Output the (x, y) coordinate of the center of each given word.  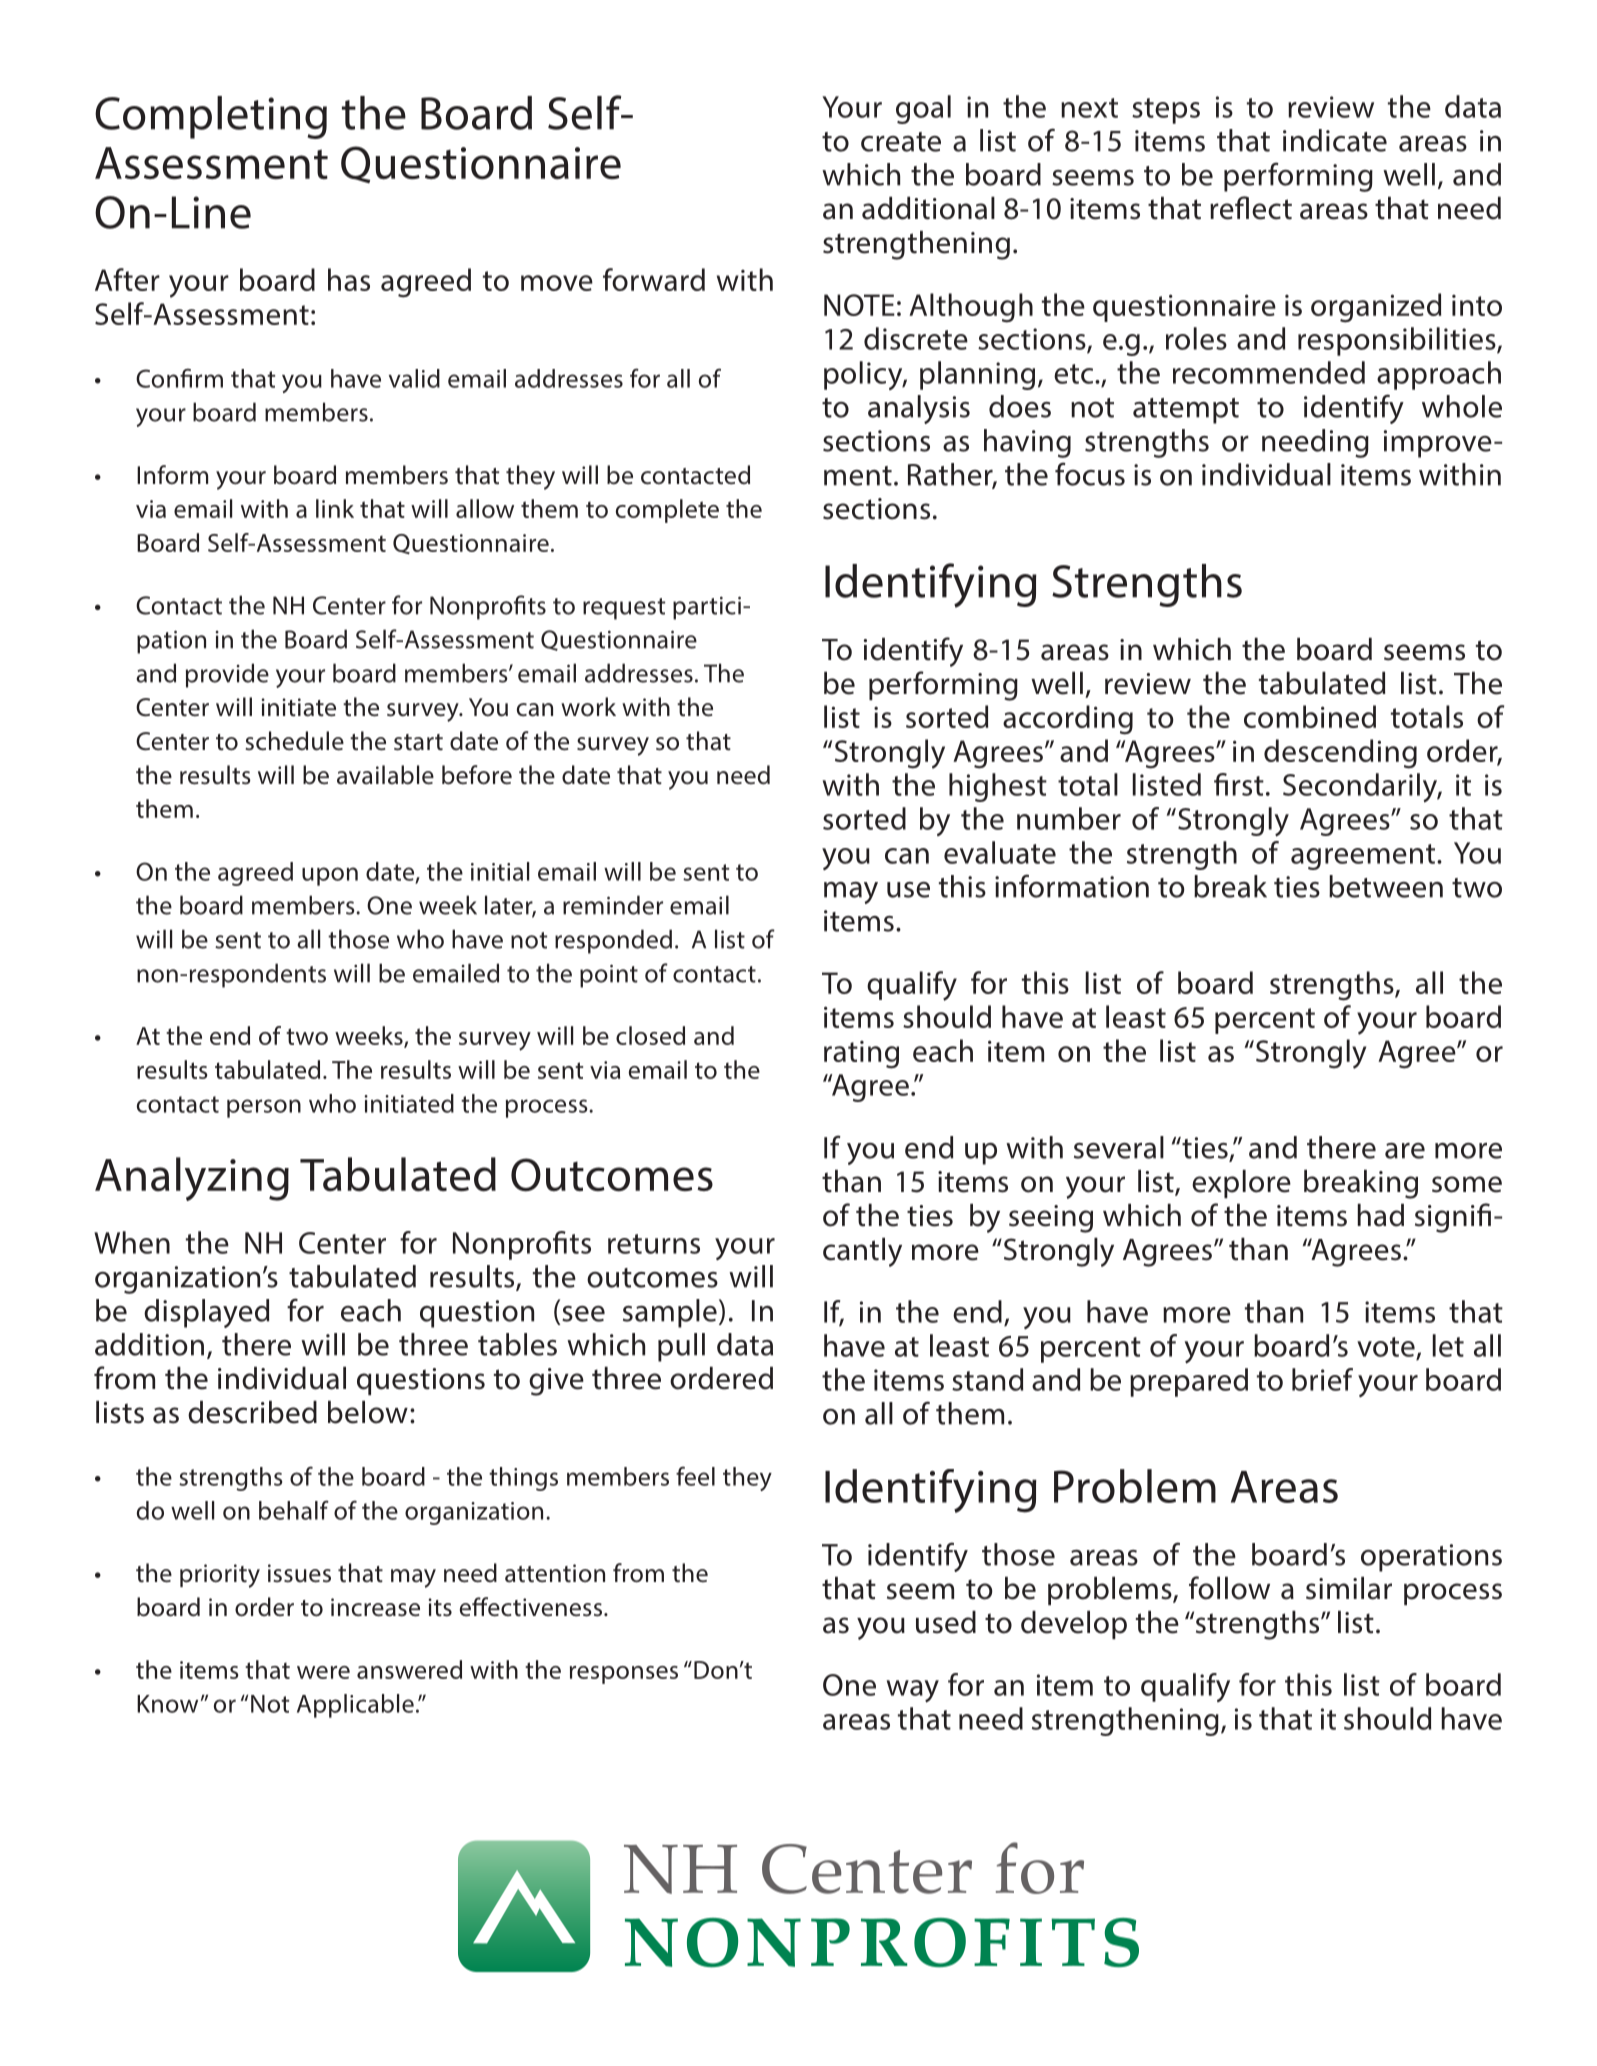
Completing (211, 117)
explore (1241, 1184)
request (624, 609)
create (901, 142)
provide (227, 675)
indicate (1335, 140)
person (264, 1108)
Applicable (355, 1706)
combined (1310, 716)
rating (861, 1055)
